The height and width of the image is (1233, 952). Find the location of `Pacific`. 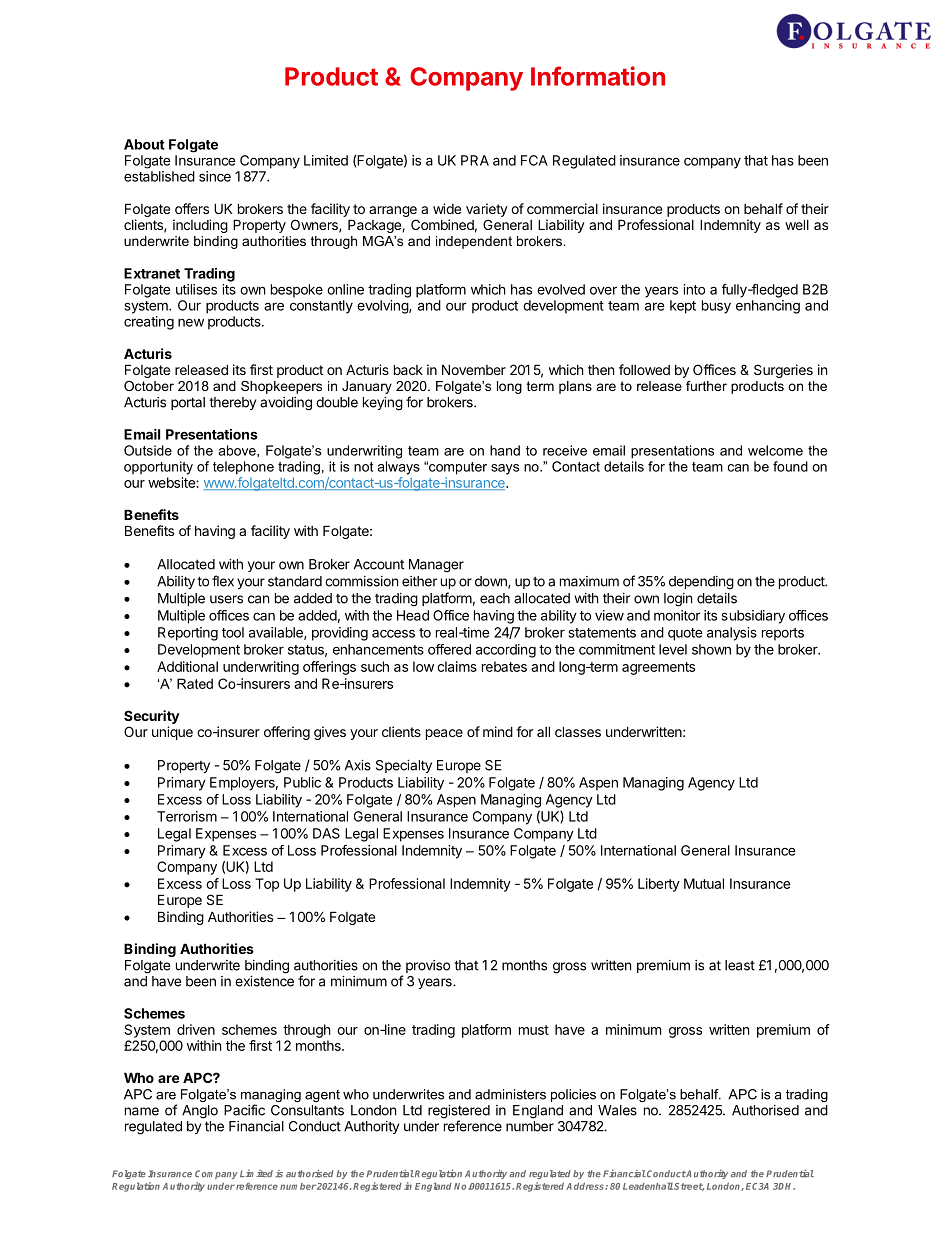

Pacific is located at coordinates (244, 1110).
